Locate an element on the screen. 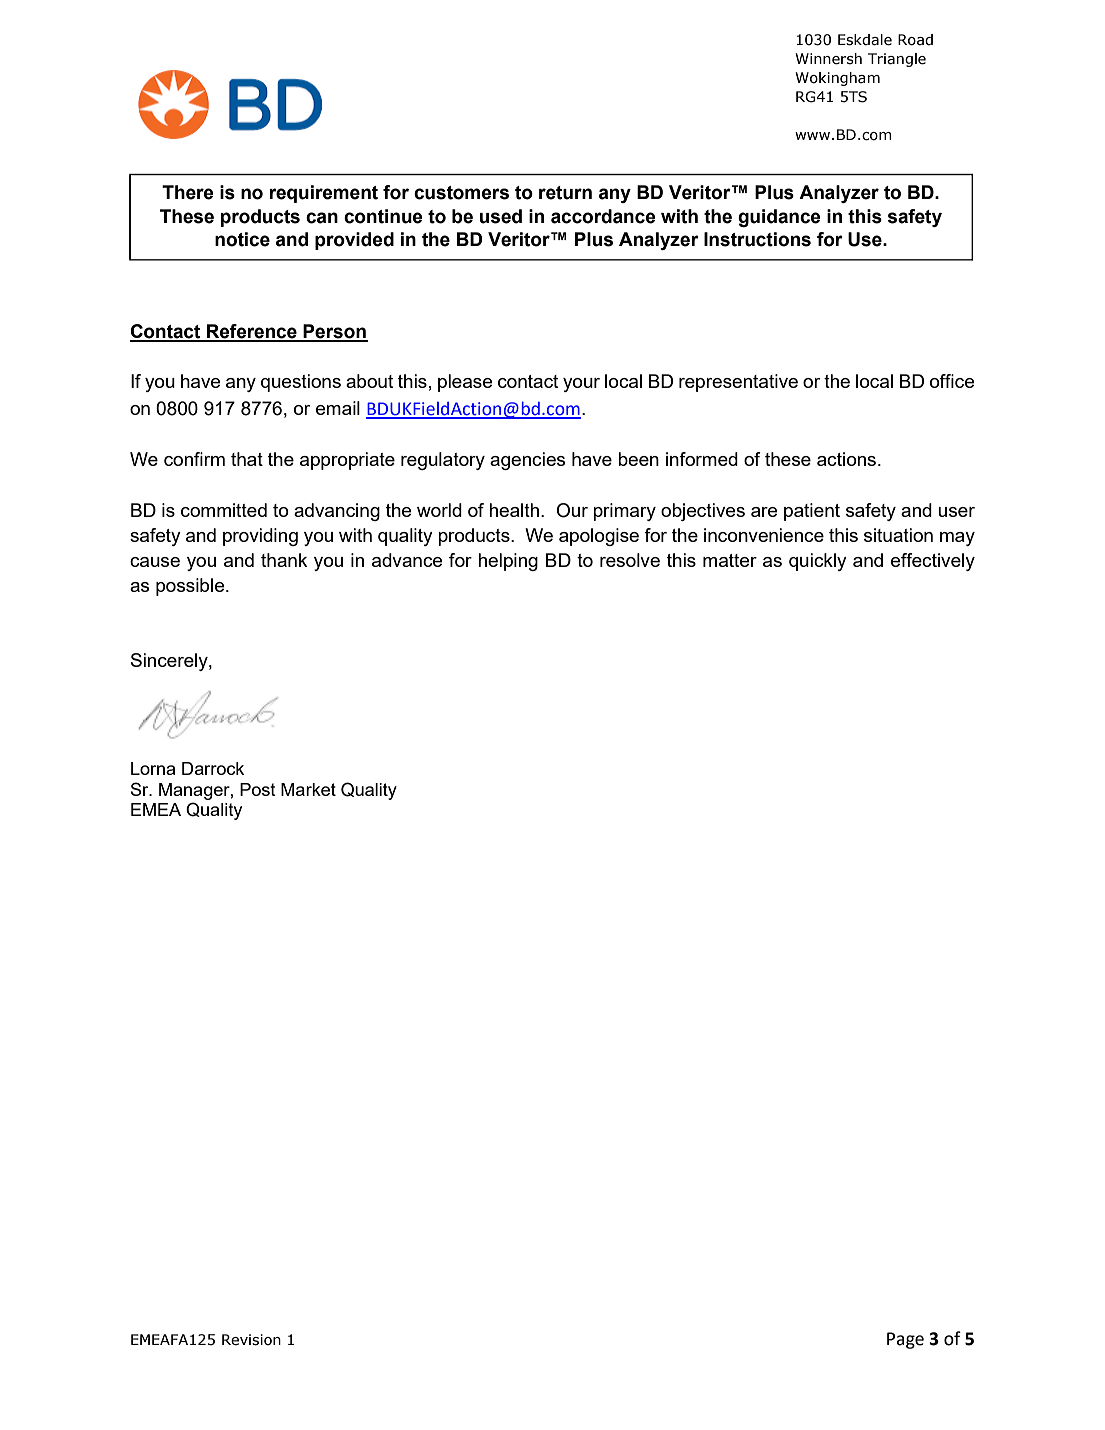 The width and height of the screenshot is (1105, 1430). agencies is located at coordinates (527, 461).
